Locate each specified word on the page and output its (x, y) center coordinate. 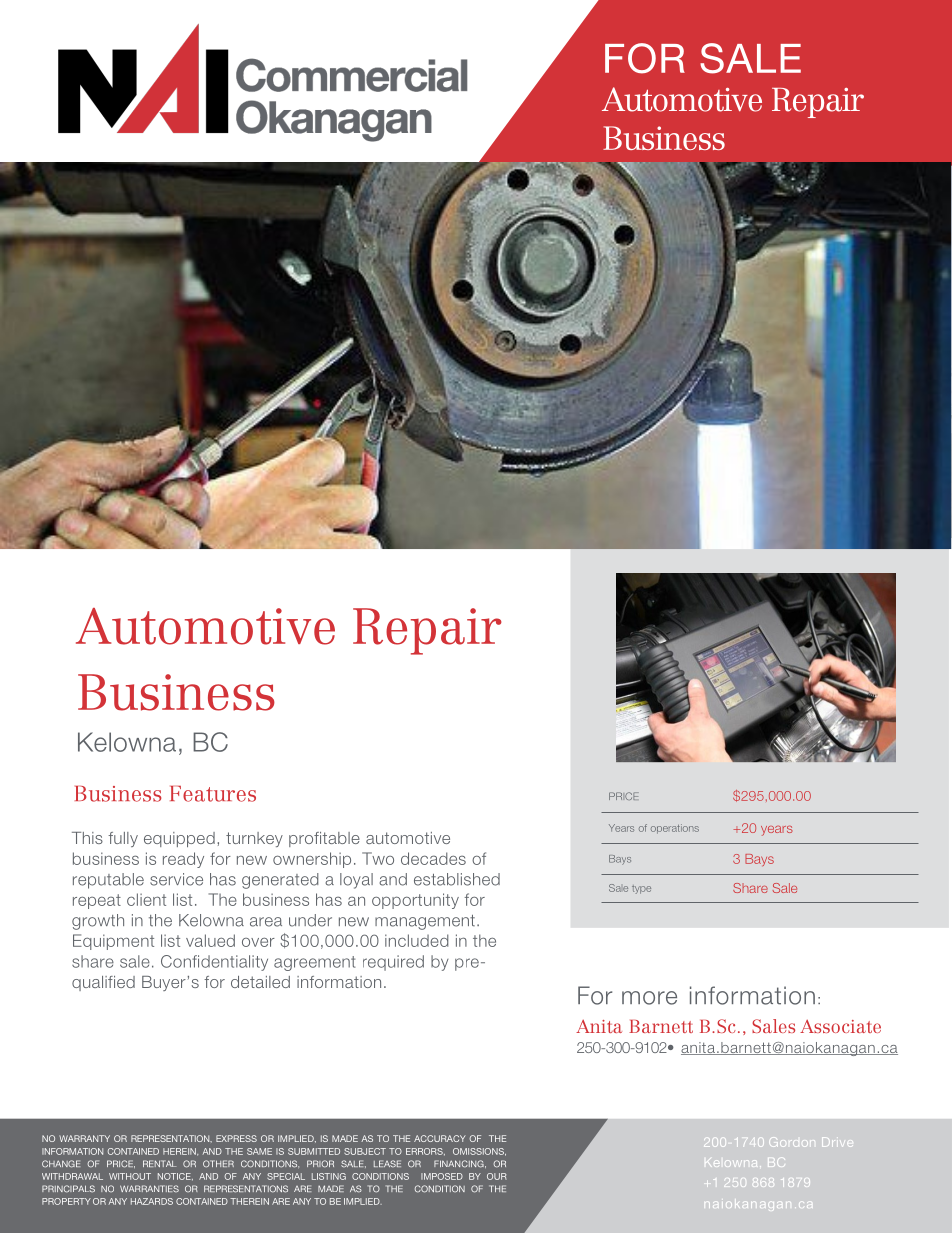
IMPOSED (442, 1176)
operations (675, 829)
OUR (497, 1176)
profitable (324, 839)
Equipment (113, 942)
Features (213, 794)
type (641, 889)
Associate (840, 1026)
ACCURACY (440, 1138)
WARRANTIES (149, 1189)
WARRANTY (84, 1138)
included (417, 940)
